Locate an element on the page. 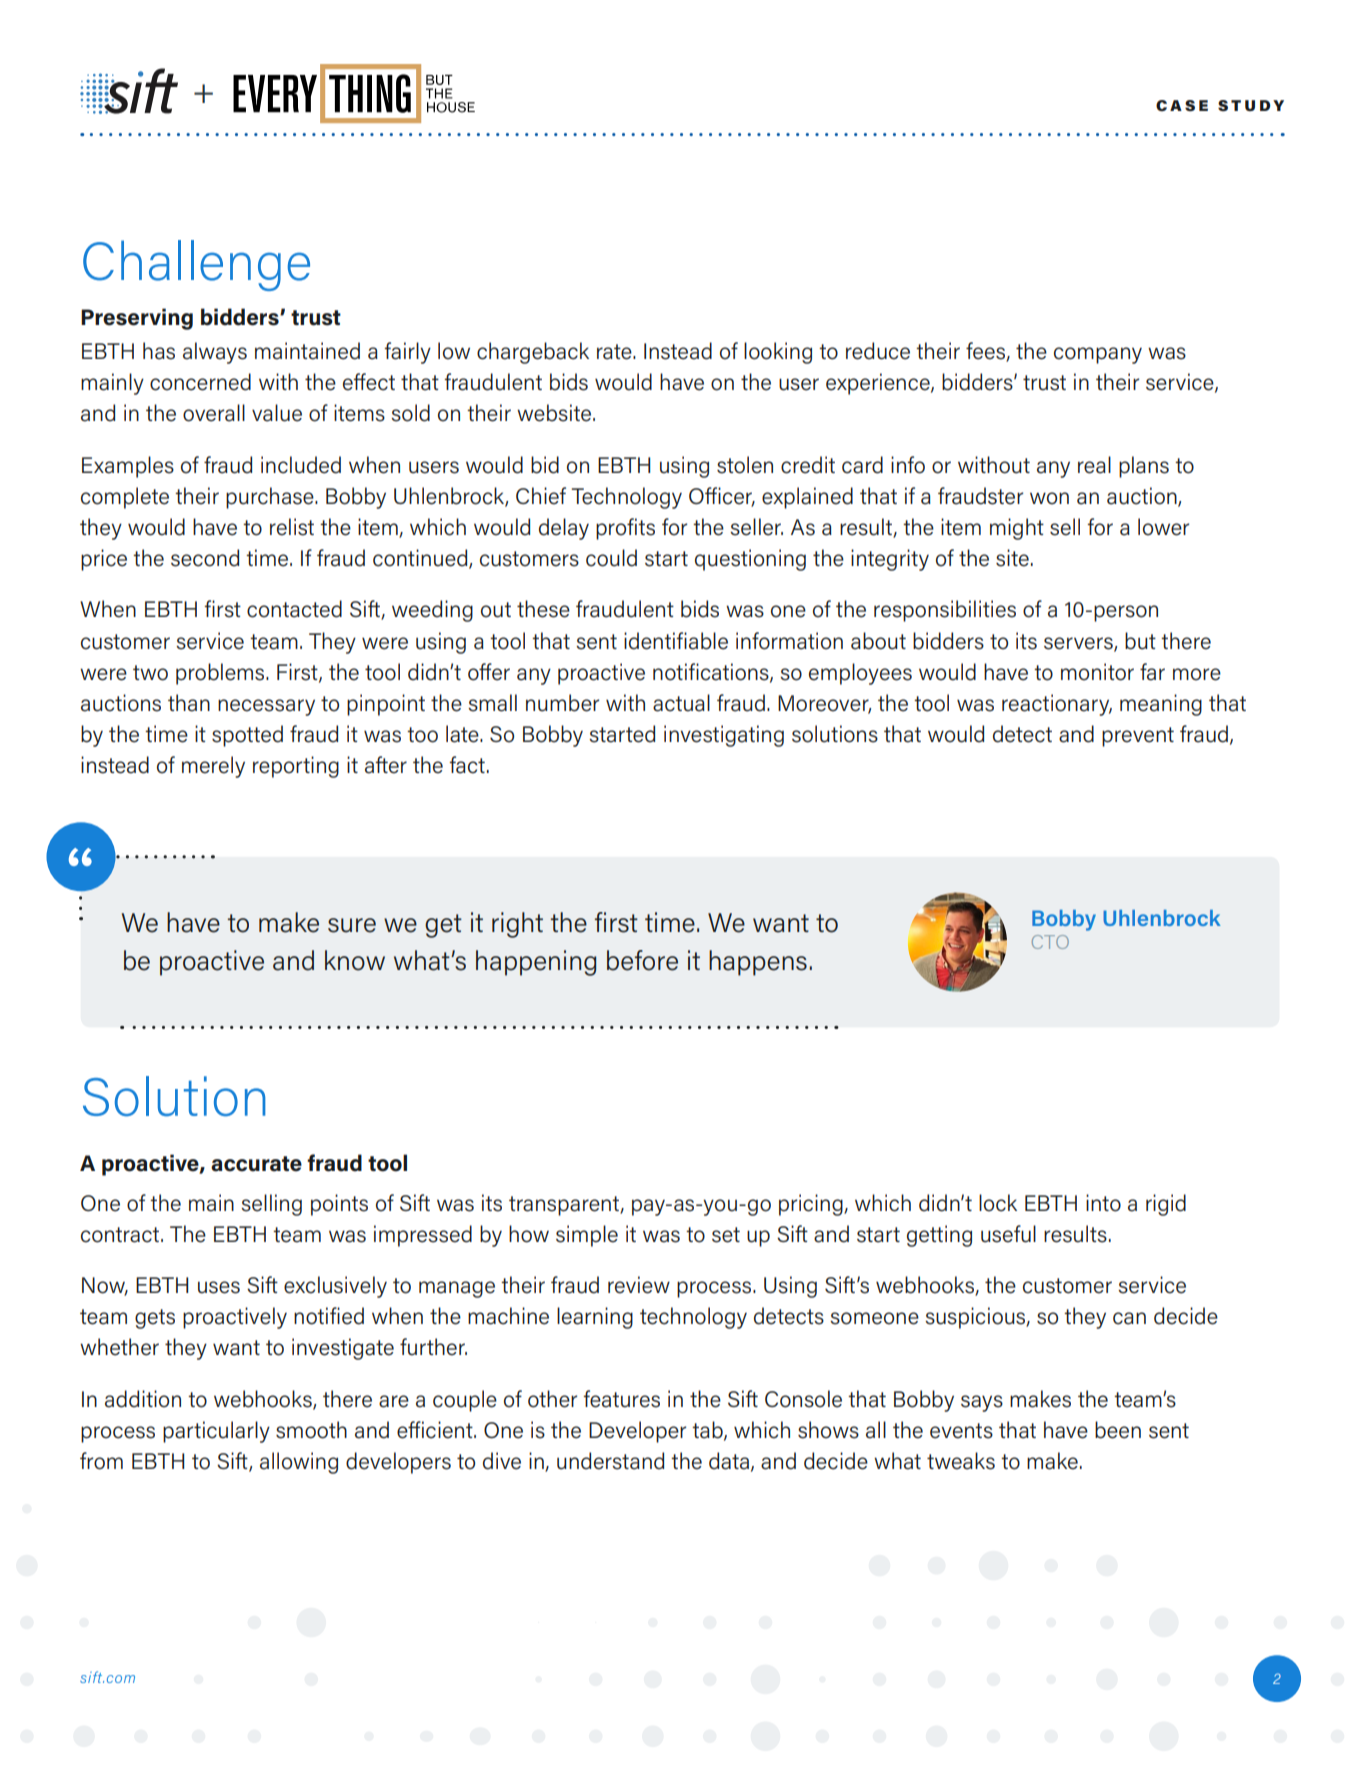 The width and height of the page is (1364, 1765). CTO is located at coordinates (1050, 942).
